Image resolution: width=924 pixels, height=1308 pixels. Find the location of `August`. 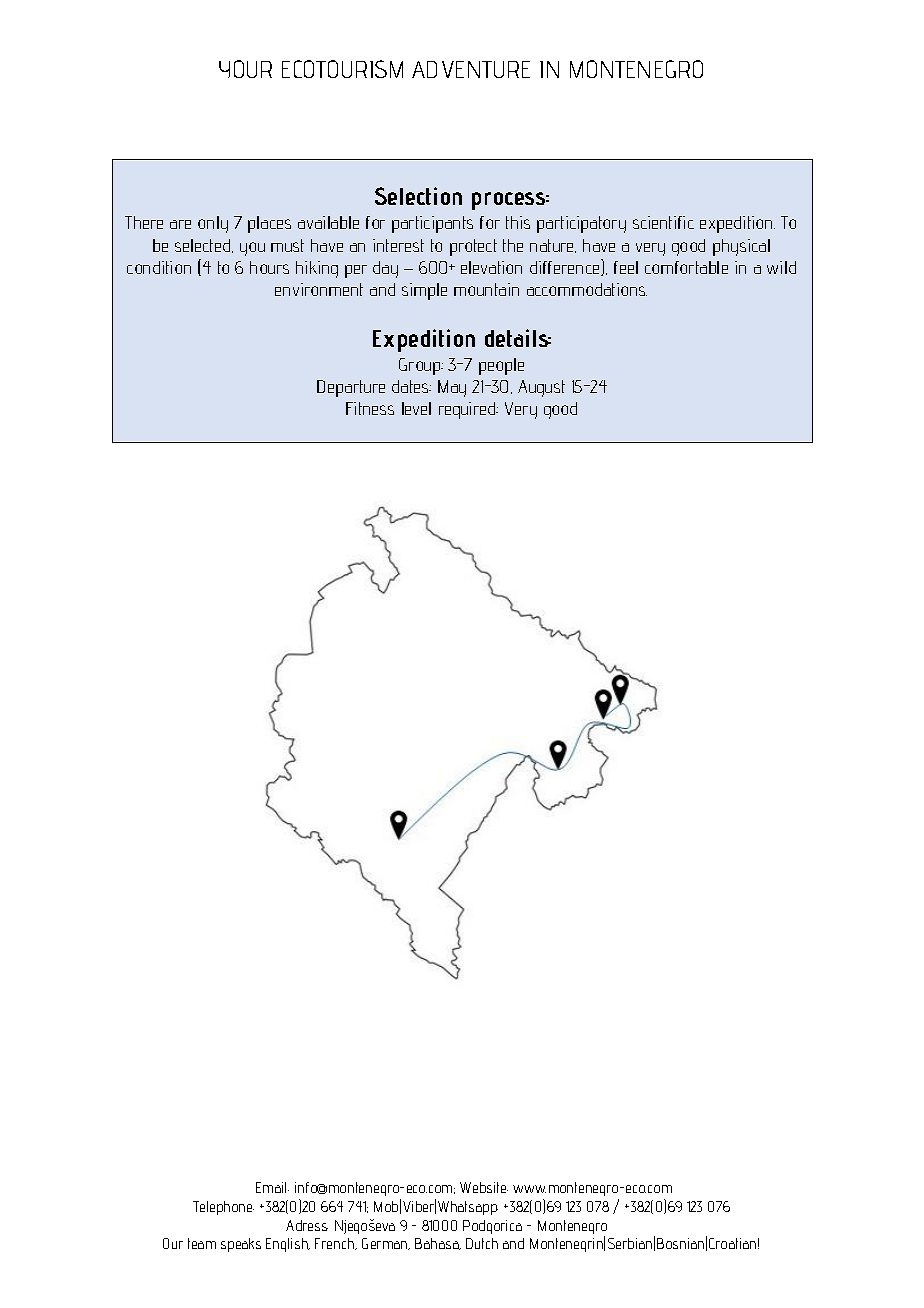

August is located at coordinates (541, 388).
